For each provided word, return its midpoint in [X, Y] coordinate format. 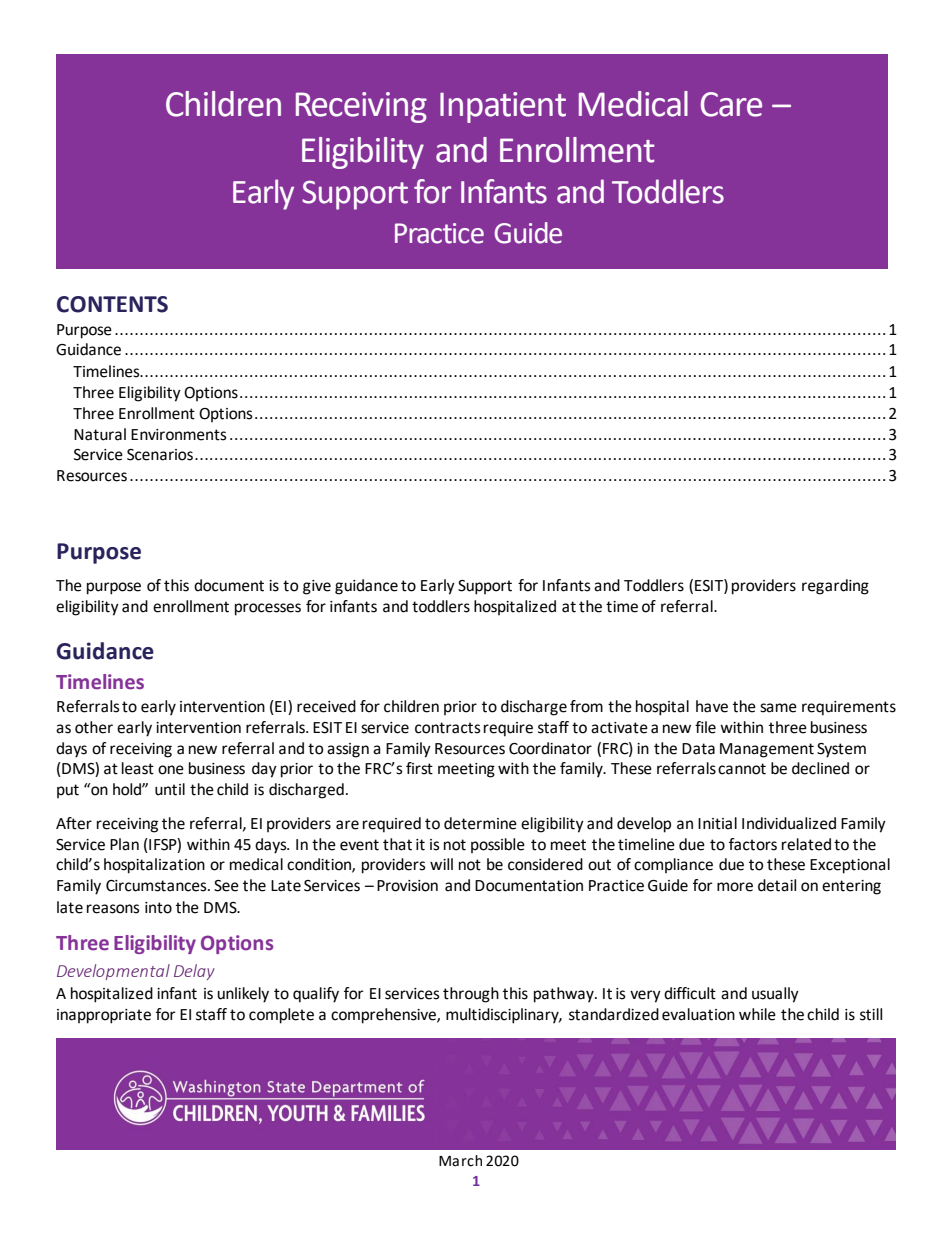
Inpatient [503, 107]
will [441, 864]
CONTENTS [112, 304]
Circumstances [157, 886]
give [317, 587]
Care [731, 104]
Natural [100, 434]
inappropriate [104, 1016]
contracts [448, 728]
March [460, 1161]
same [778, 708]
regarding [835, 587]
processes [268, 609]
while [757, 1014]
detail [777, 885]
